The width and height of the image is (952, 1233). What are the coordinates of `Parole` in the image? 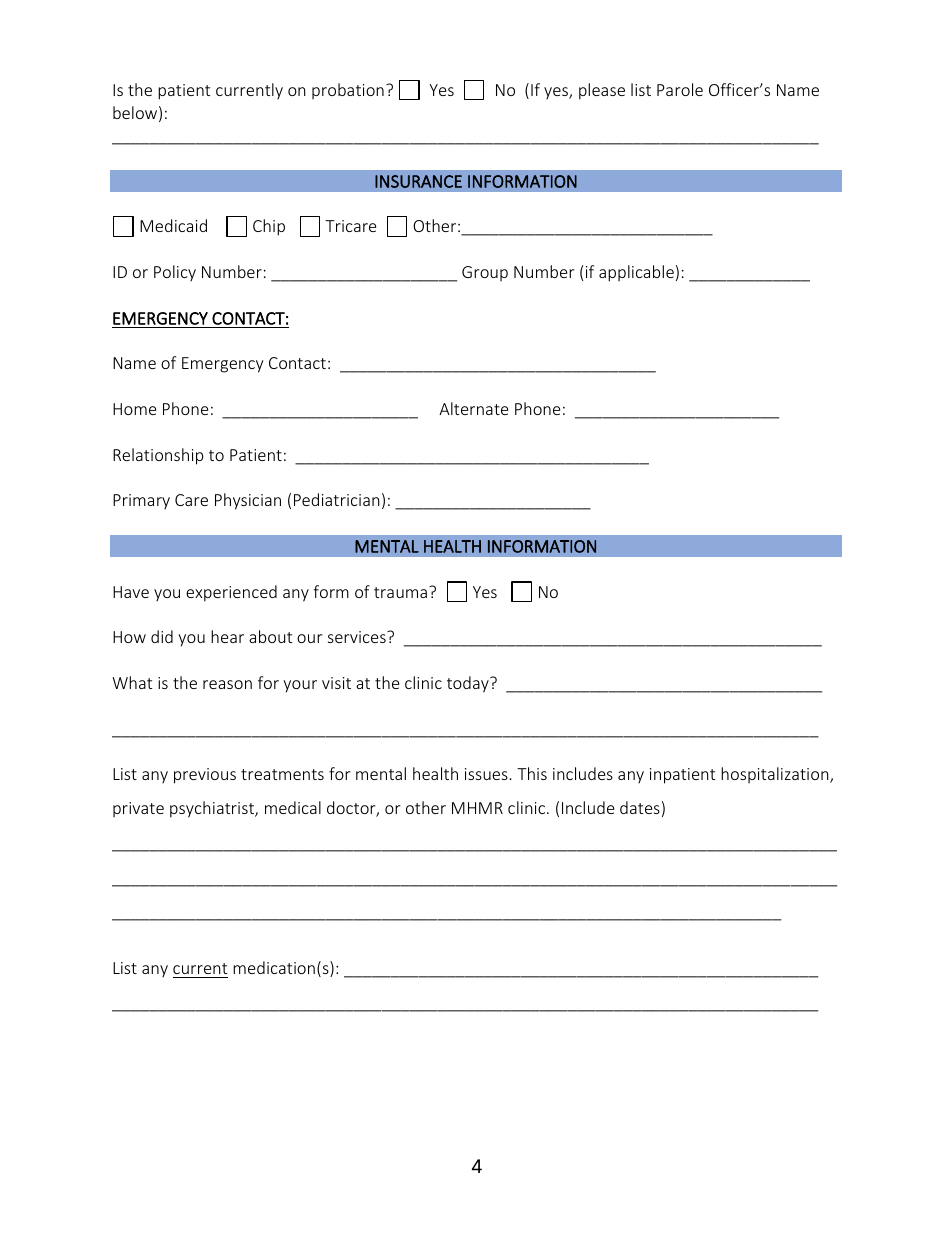 It's located at (680, 89).
